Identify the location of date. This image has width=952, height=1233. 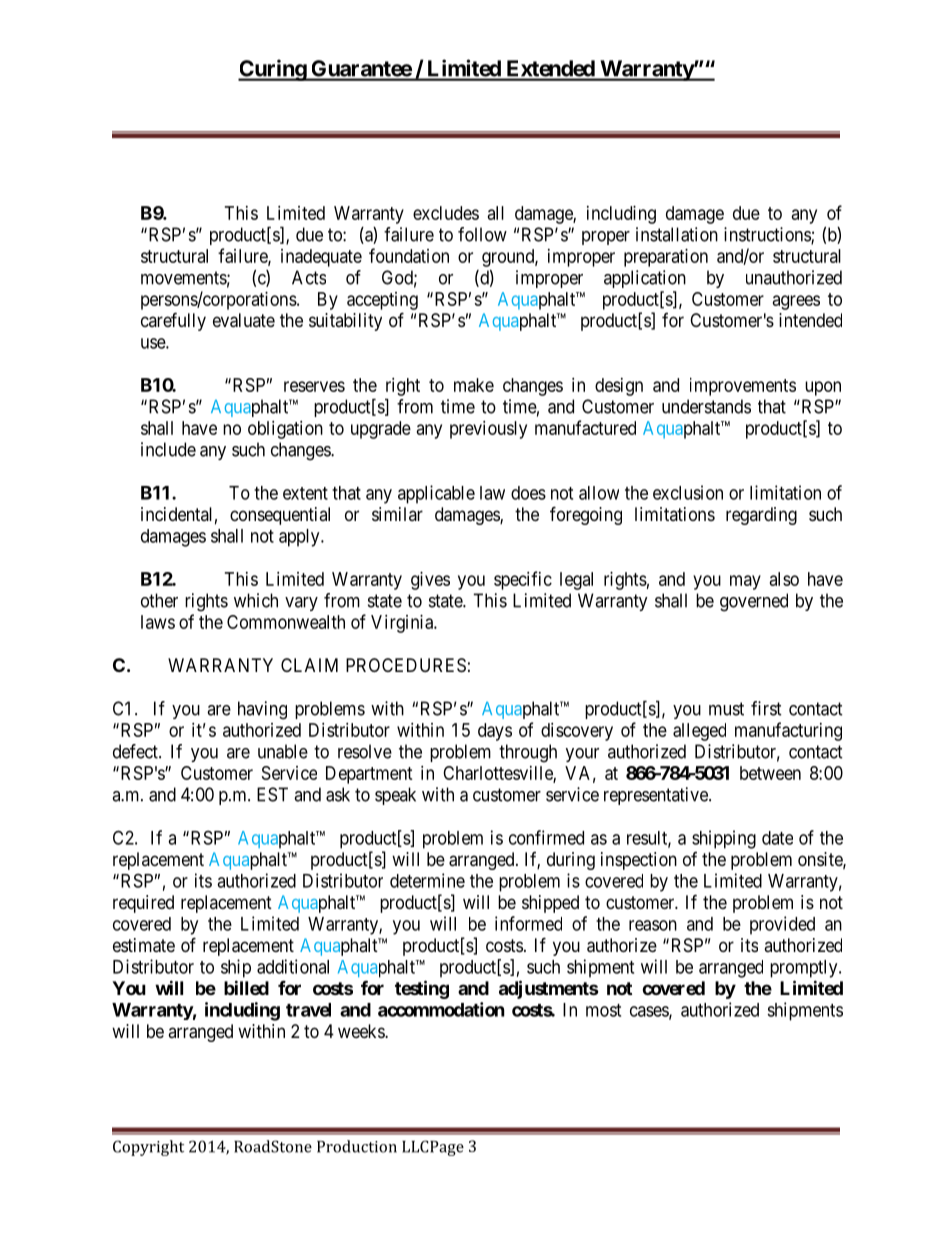
(777, 838).
